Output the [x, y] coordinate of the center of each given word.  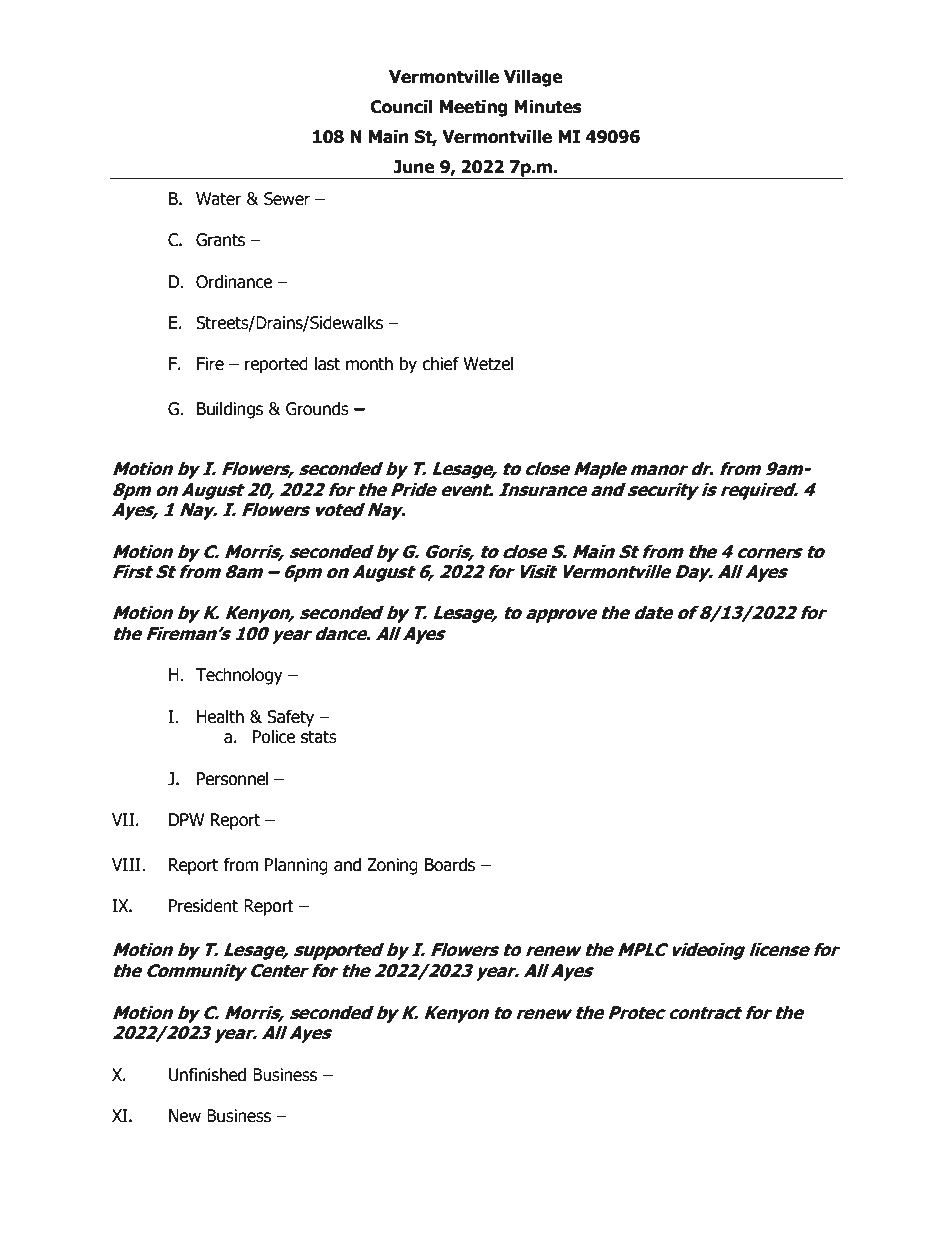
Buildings [230, 410]
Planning [296, 866]
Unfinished [207, 1075]
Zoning [392, 866]
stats [319, 737]
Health [220, 717]
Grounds [317, 409]
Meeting [473, 108]
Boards [450, 865]
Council [401, 107]
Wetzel [488, 364]
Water [219, 199]
